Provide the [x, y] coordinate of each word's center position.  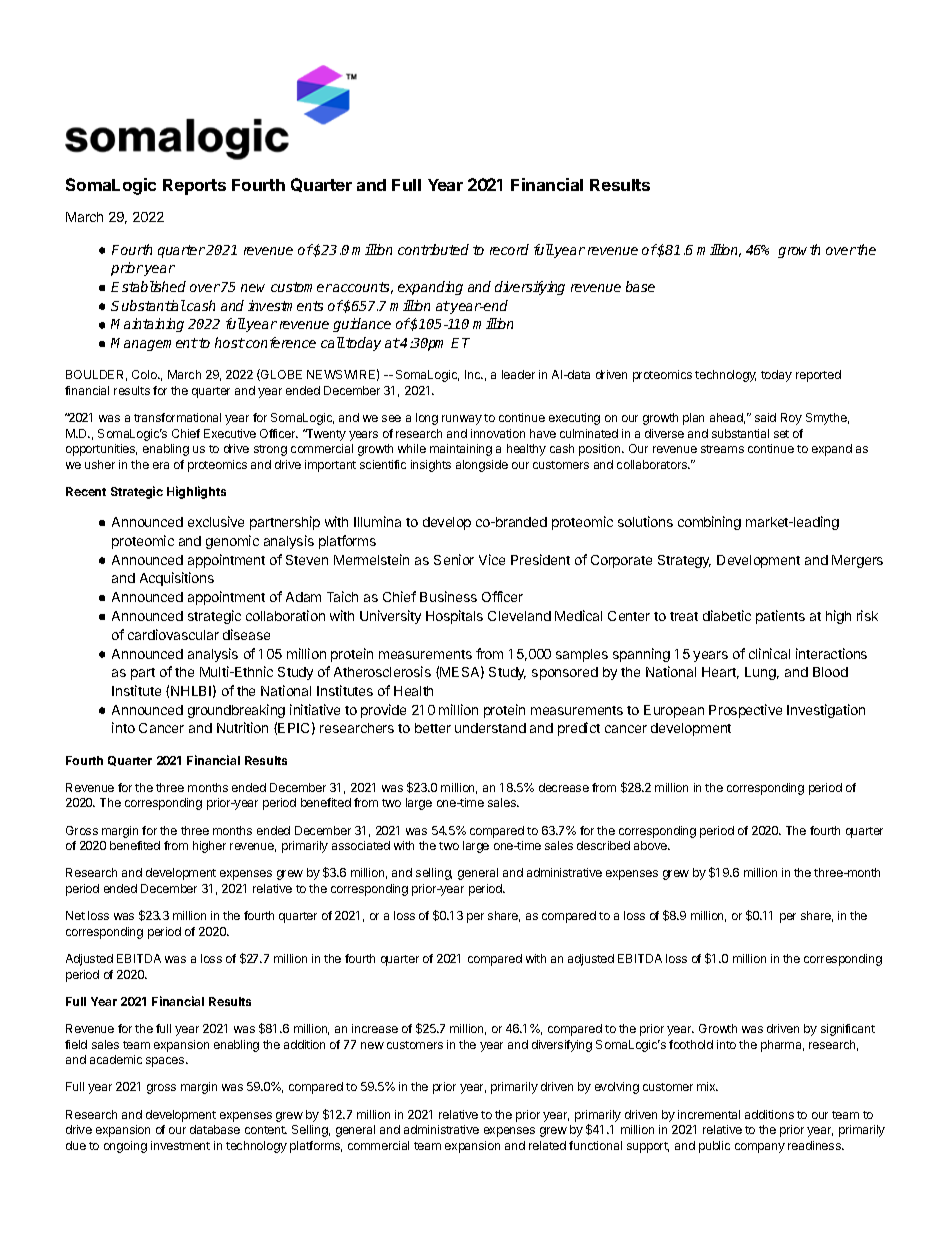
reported [818, 376]
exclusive [216, 521]
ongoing [125, 1147]
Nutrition [242, 727]
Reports [194, 187]
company [760, 1148]
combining [709, 523]
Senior [454, 559]
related [547, 1145]
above [652, 845]
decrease [564, 787]
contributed [433, 249]
